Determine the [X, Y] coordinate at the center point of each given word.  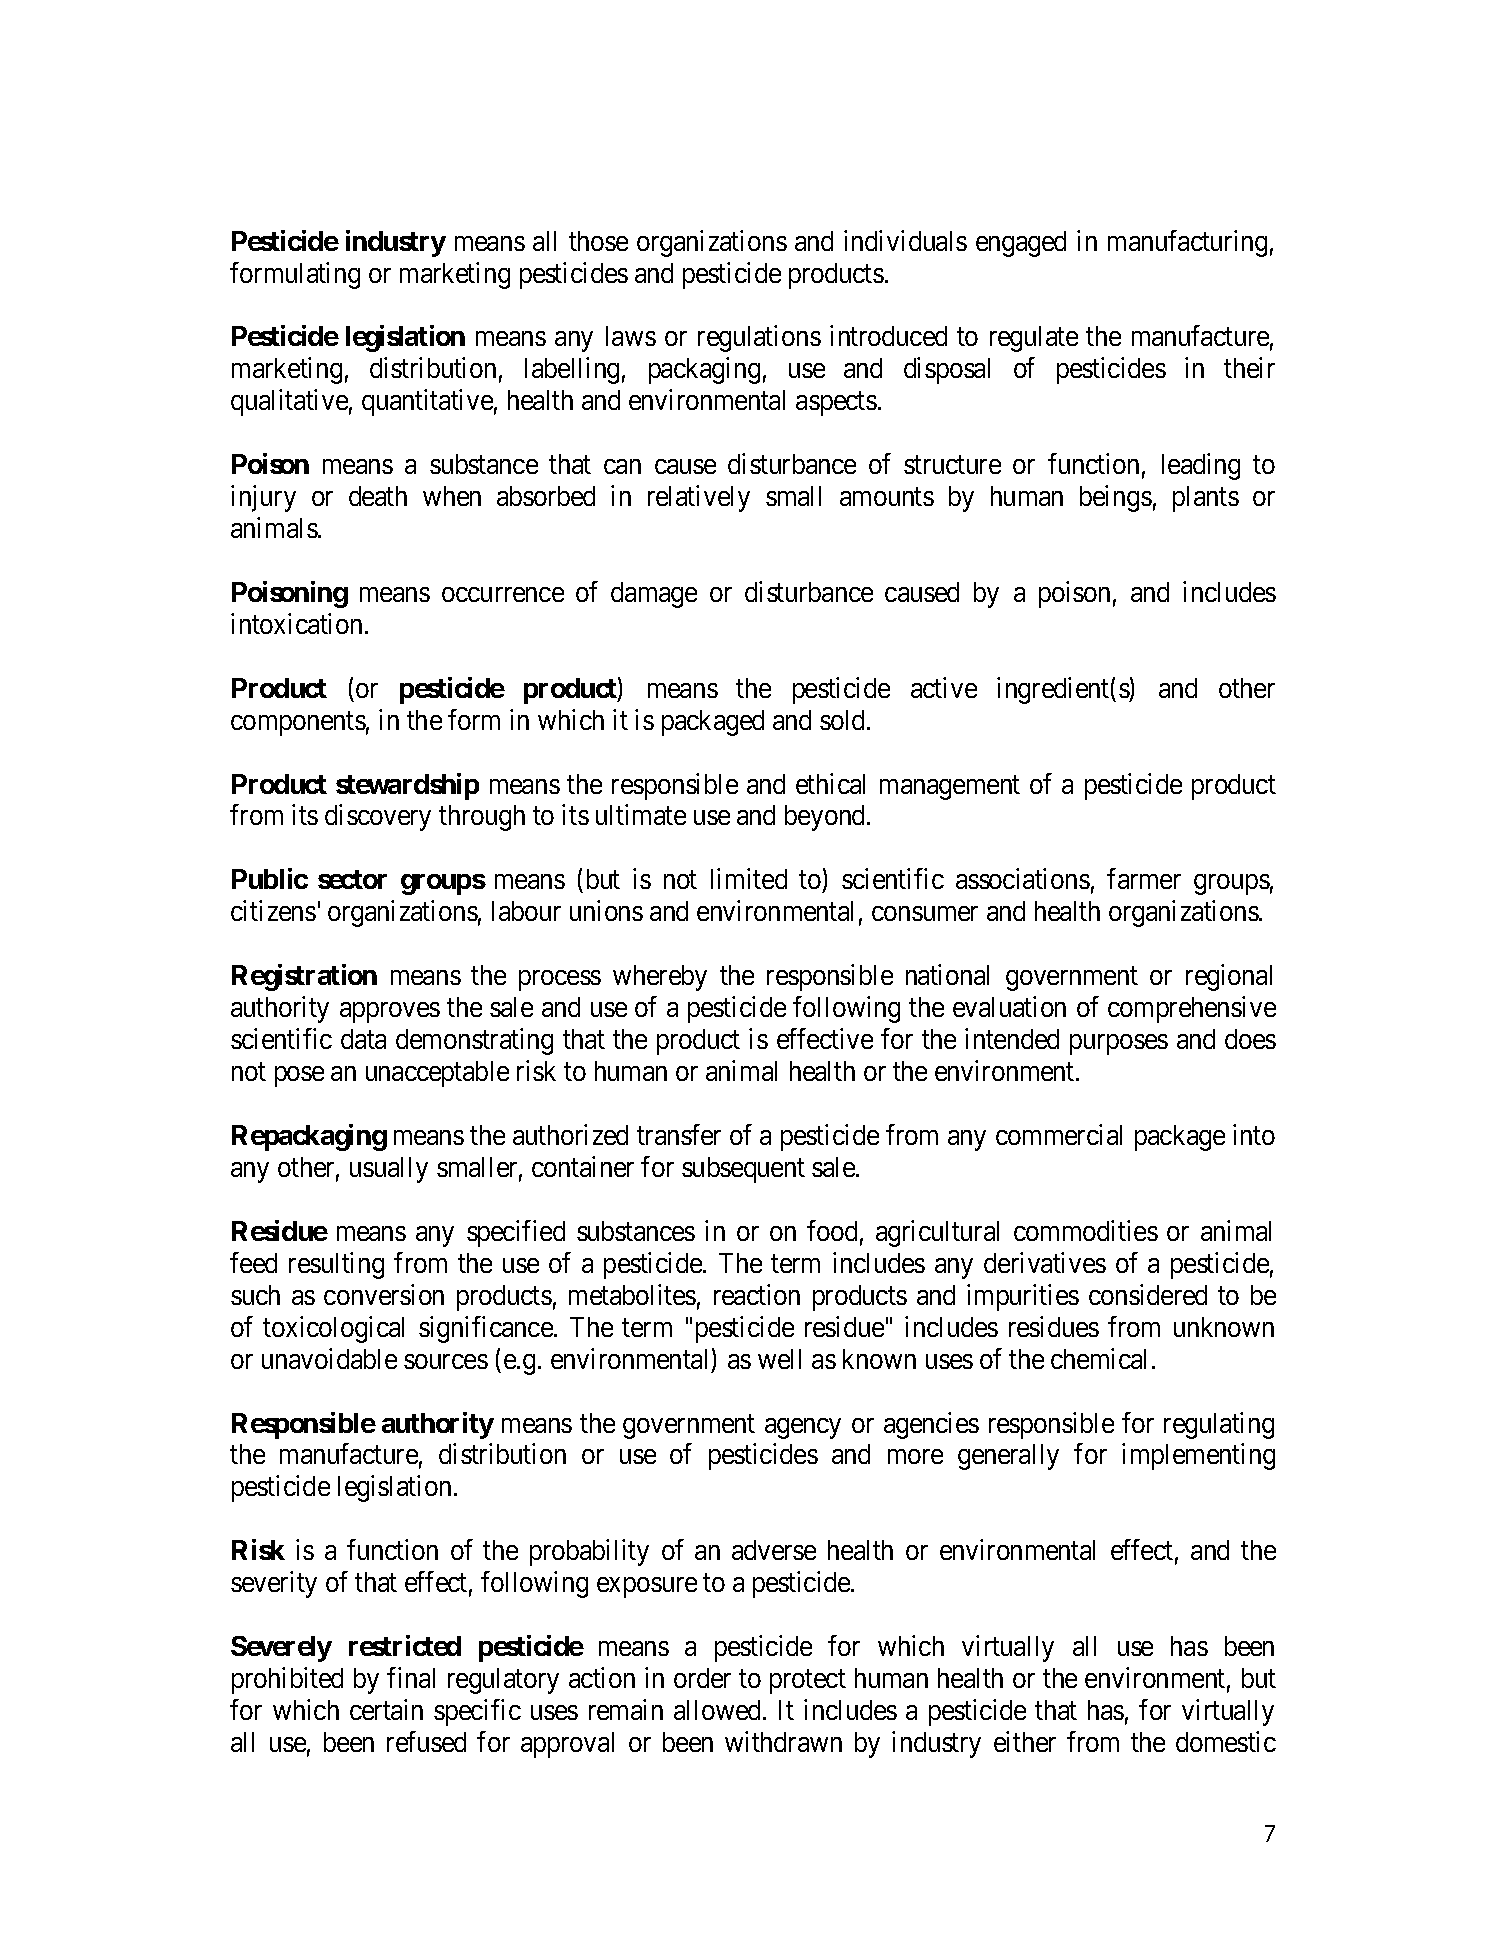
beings [1116, 498]
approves [390, 1012]
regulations [759, 338]
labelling [572, 370]
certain [386, 1709]
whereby [660, 978]
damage [654, 595]
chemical [1098, 1358]
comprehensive [1192, 1009]
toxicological [333, 1329]
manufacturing [1187, 243]
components [298, 724]
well [779, 1359]
